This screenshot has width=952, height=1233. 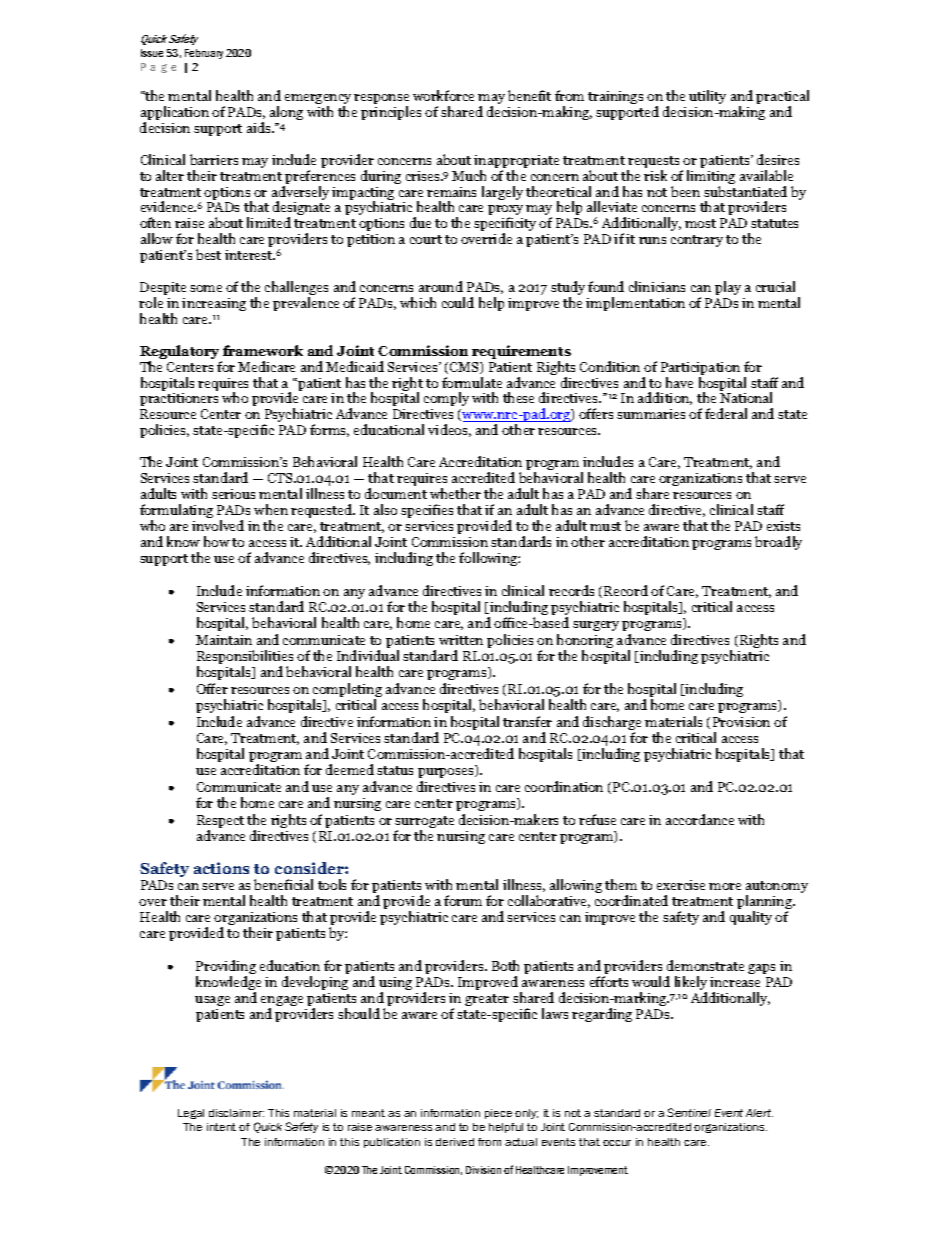 I want to click on workforce, so click(x=443, y=95).
